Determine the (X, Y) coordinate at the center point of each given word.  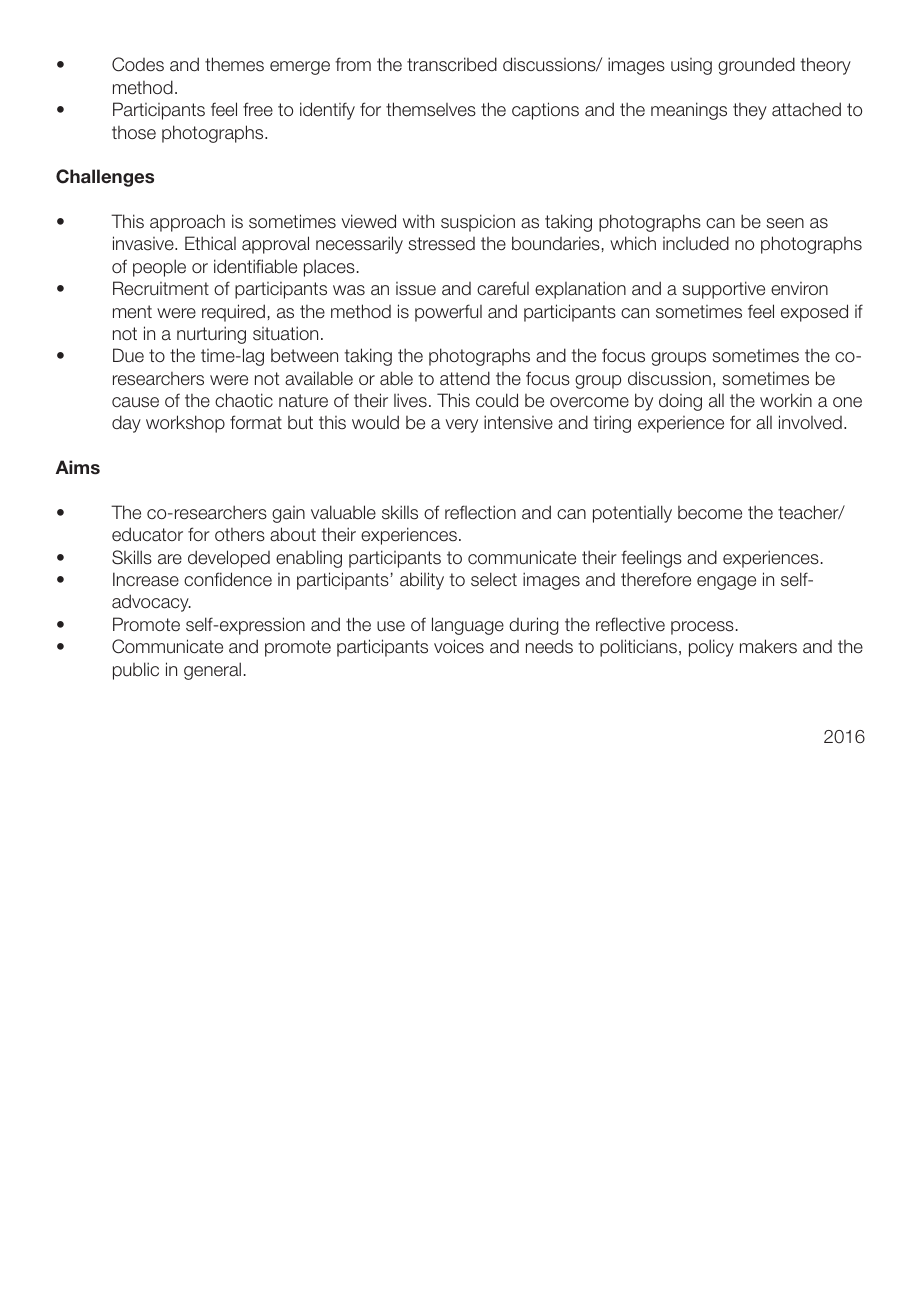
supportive (723, 290)
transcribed (452, 64)
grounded (756, 66)
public (136, 671)
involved (810, 422)
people (159, 268)
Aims (78, 467)
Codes (138, 64)
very (462, 426)
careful (503, 288)
